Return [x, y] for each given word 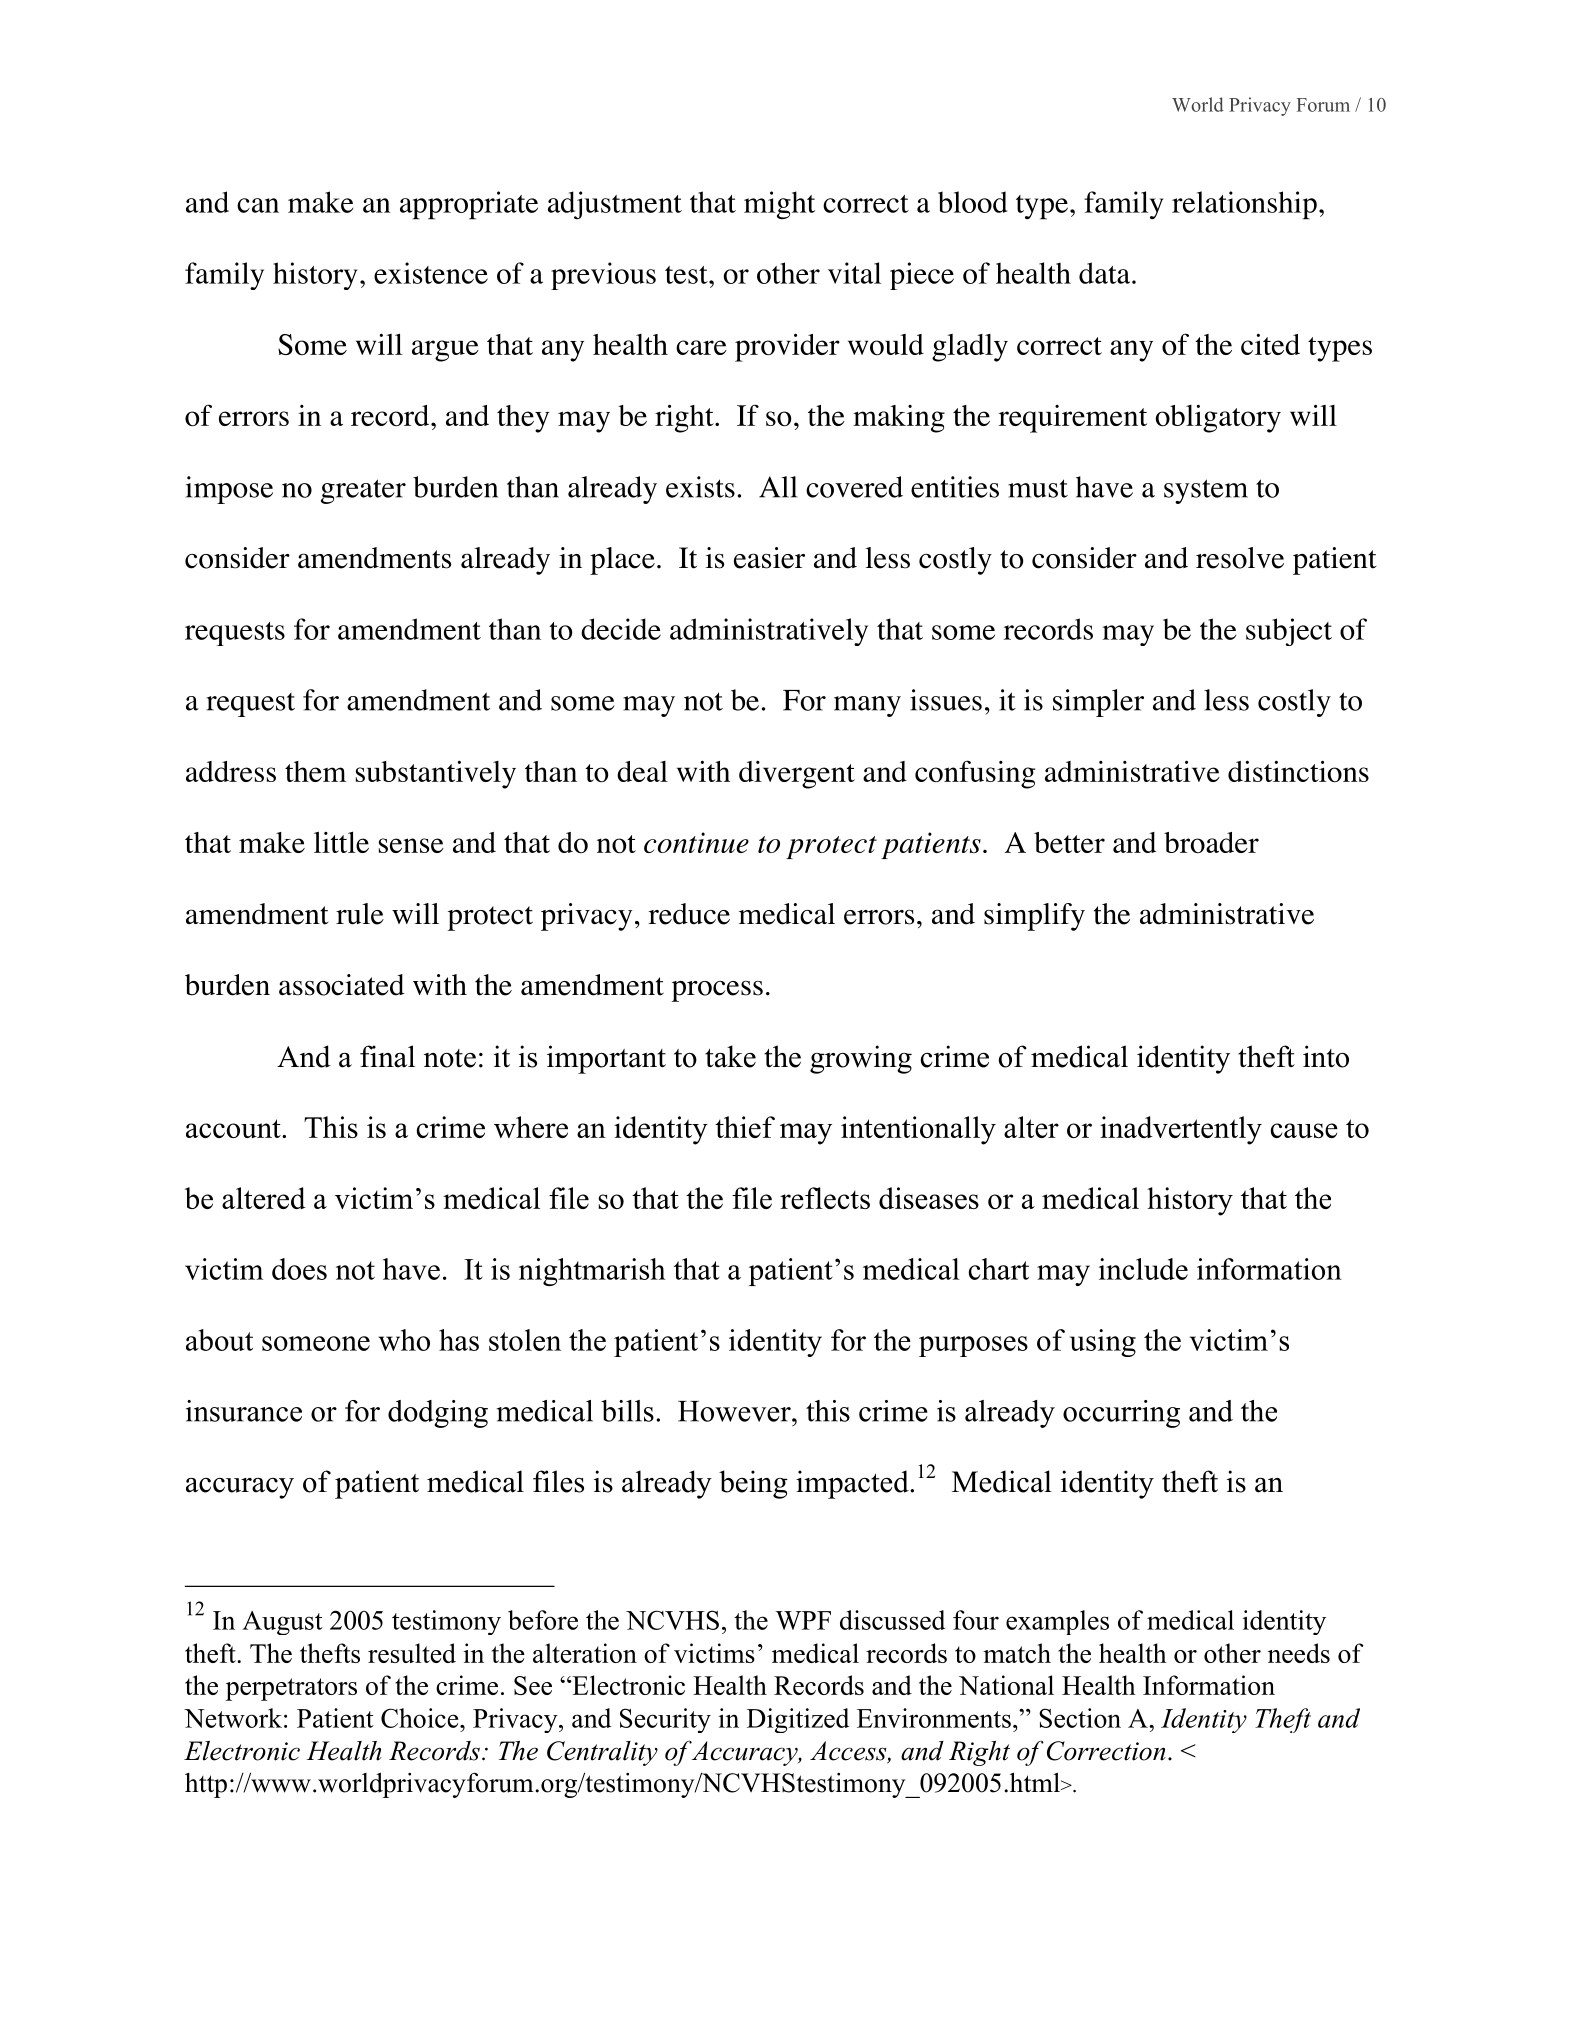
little [341, 842]
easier [769, 558]
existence [431, 273]
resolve [1240, 558]
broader [1211, 843]
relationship [1244, 205]
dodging [438, 1414]
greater [363, 491]
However [735, 1411]
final [387, 1056]
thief [745, 1127]
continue [696, 842]
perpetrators [291, 1689]
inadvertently [1181, 1130]
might [779, 205]
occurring [1121, 1414]
